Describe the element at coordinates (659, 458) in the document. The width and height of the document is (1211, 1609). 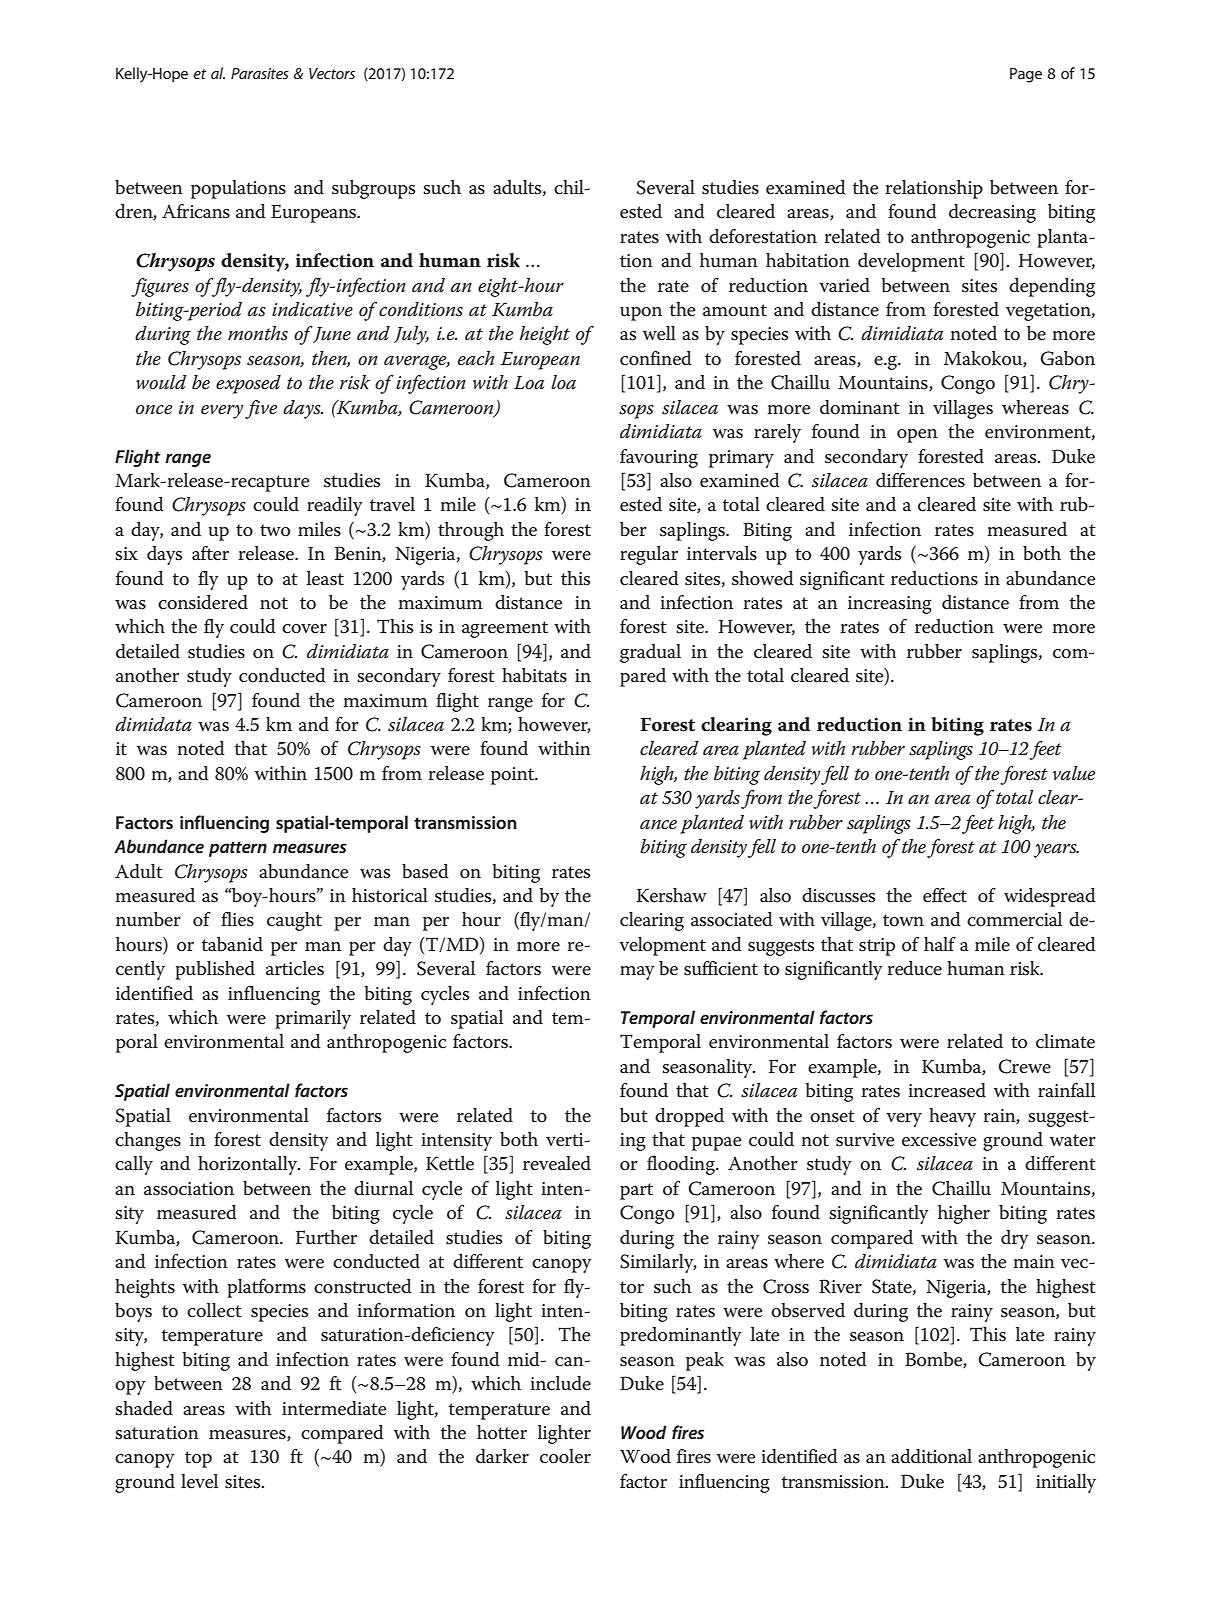
I see `favouring` at that location.
